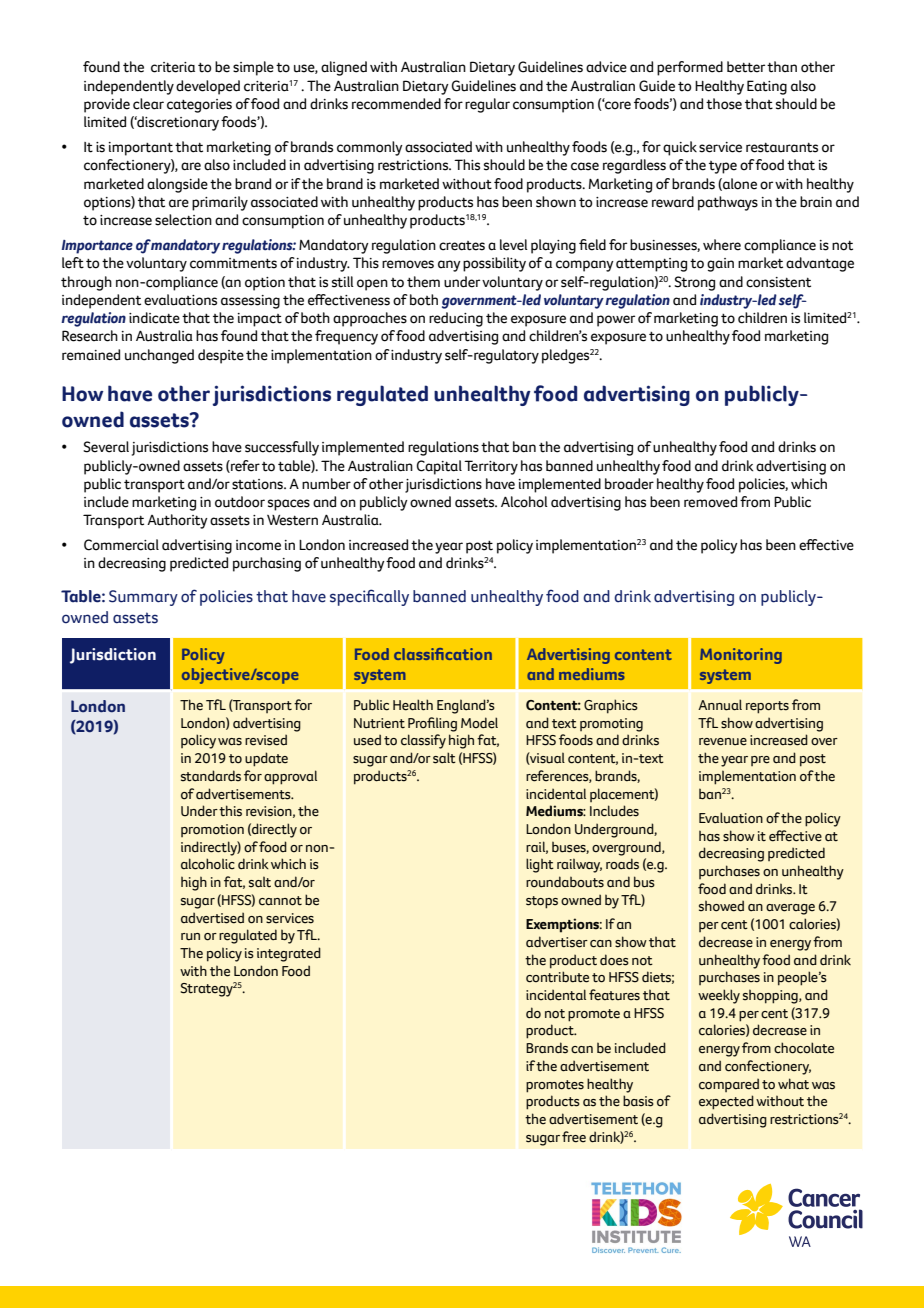 The height and width of the document is (1308, 924). What do you see at coordinates (148, 104) in the document?
I see `clear` at bounding box center [148, 104].
